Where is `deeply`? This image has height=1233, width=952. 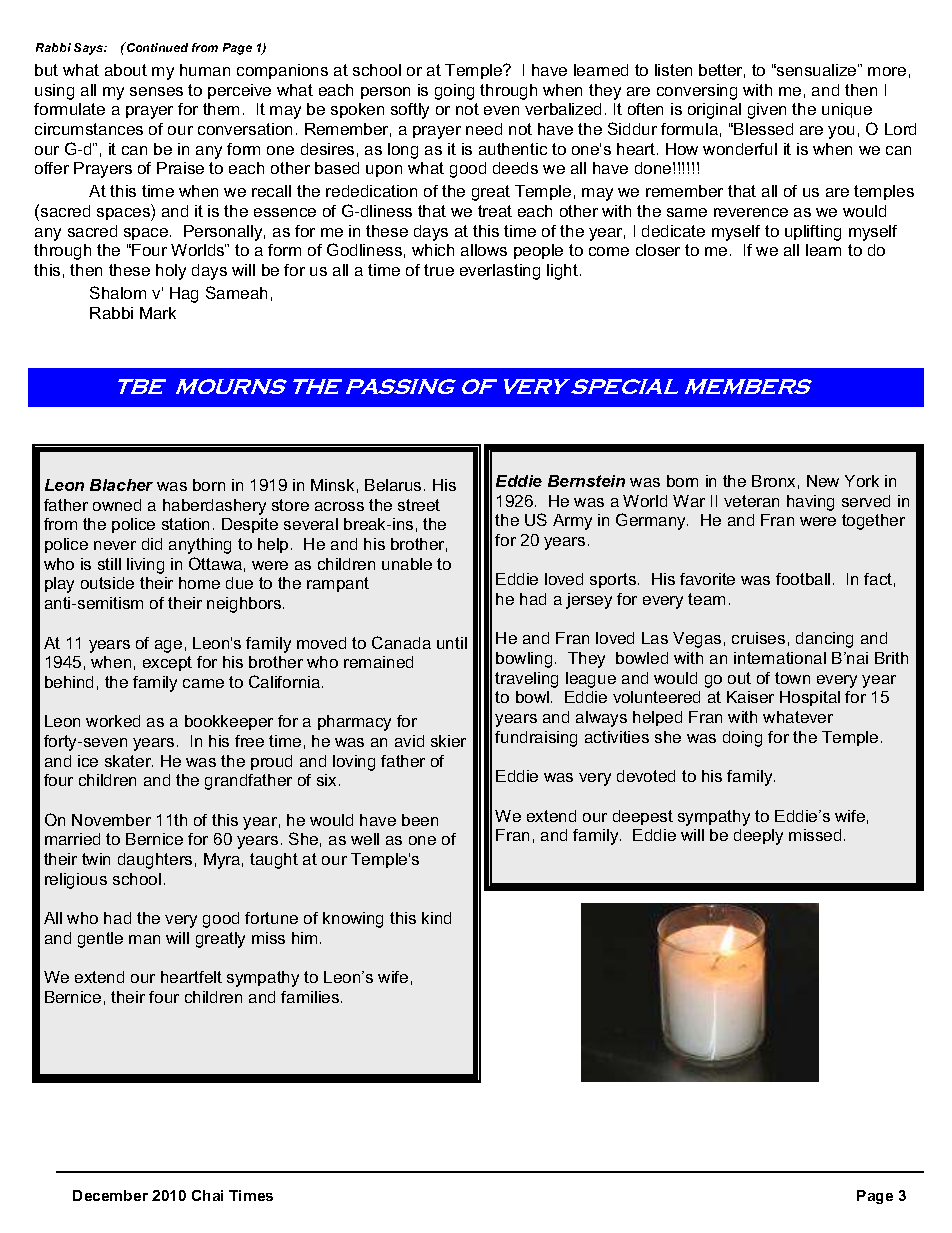
deeply is located at coordinates (758, 837).
